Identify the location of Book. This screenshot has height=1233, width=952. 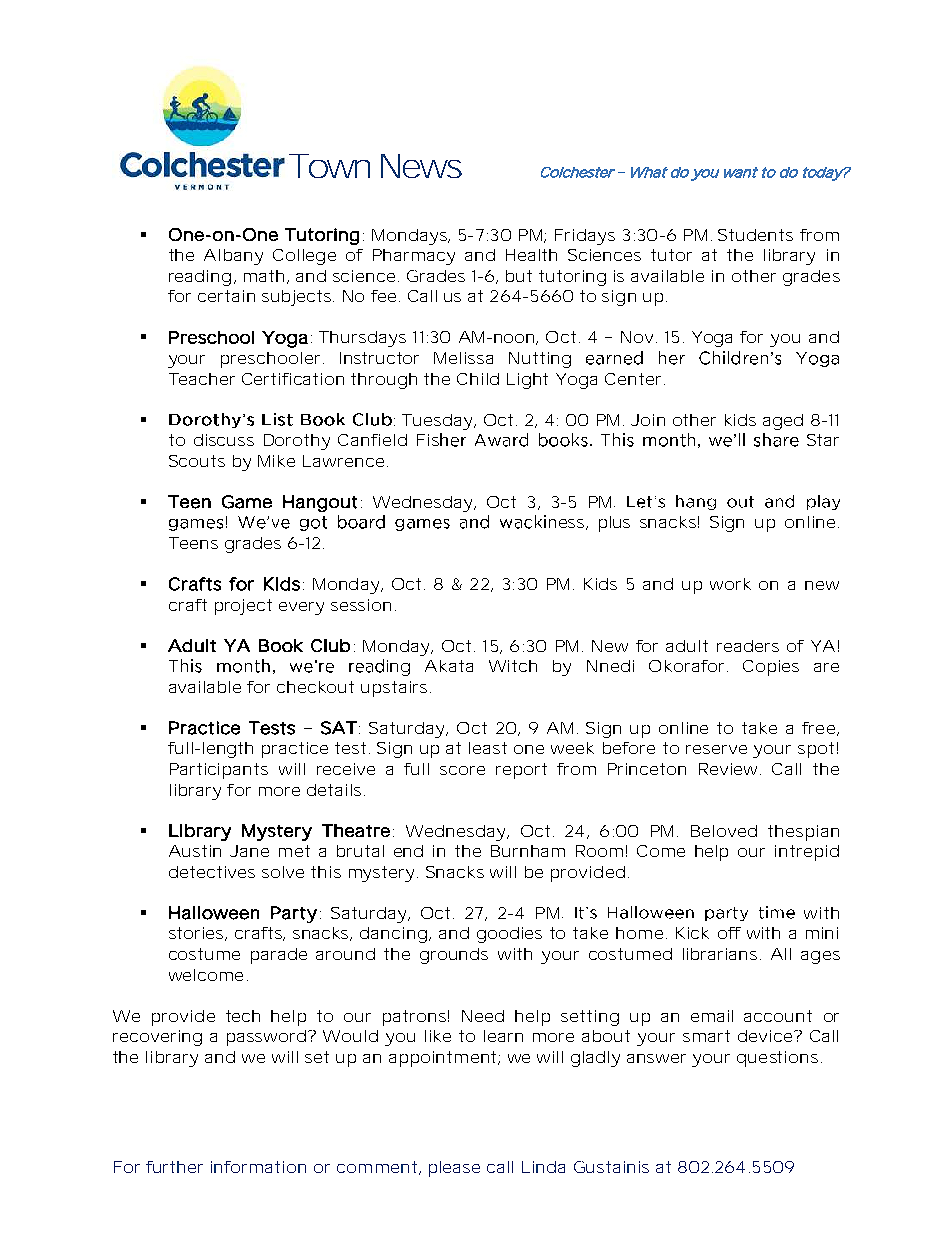
(281, 645).
